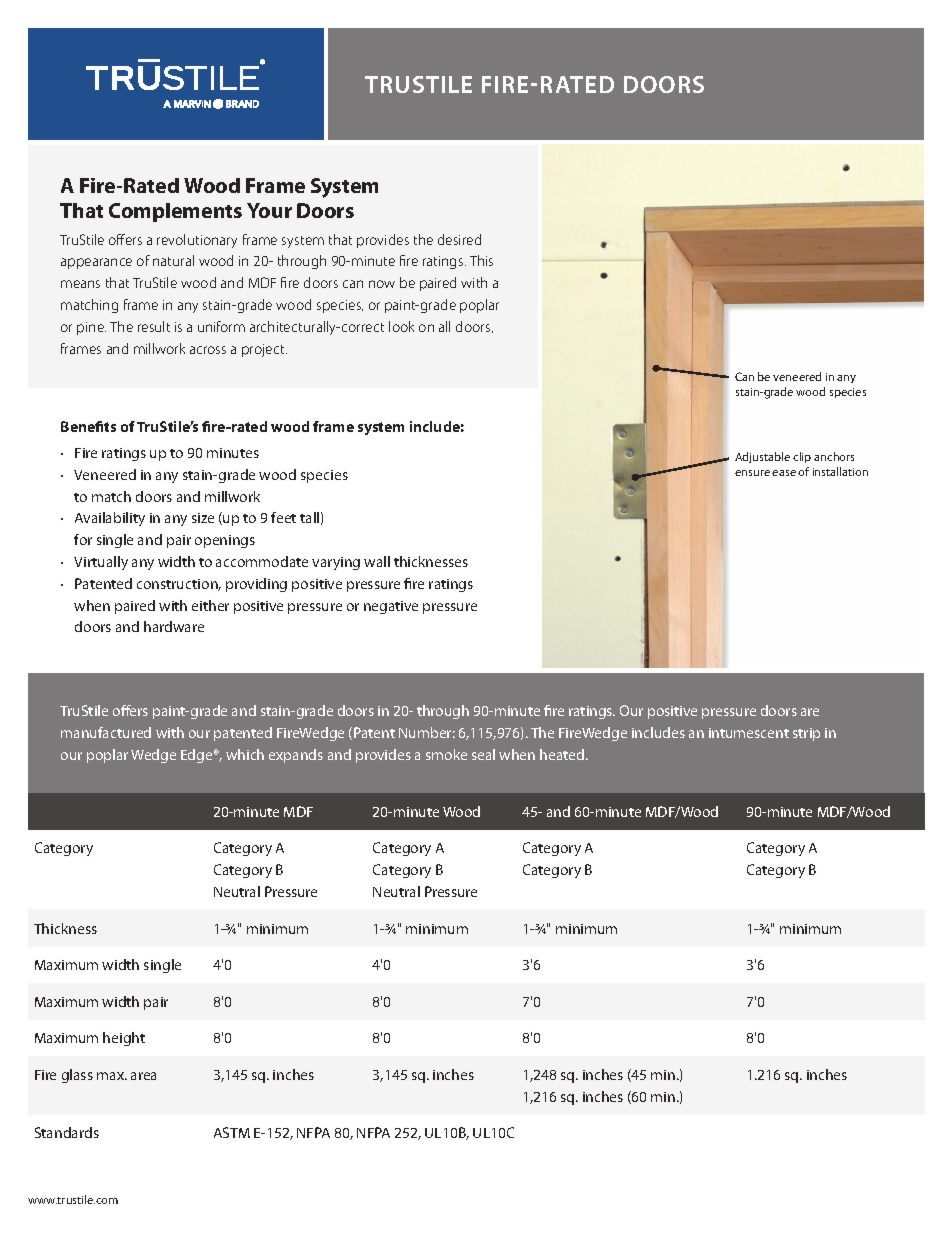 Image resolution: width=952 pixels, height=1233 pixels. What do you see at coordinates (110, 519) in the screenshot?
I see `Availability` at bounding box center [110, 519].
